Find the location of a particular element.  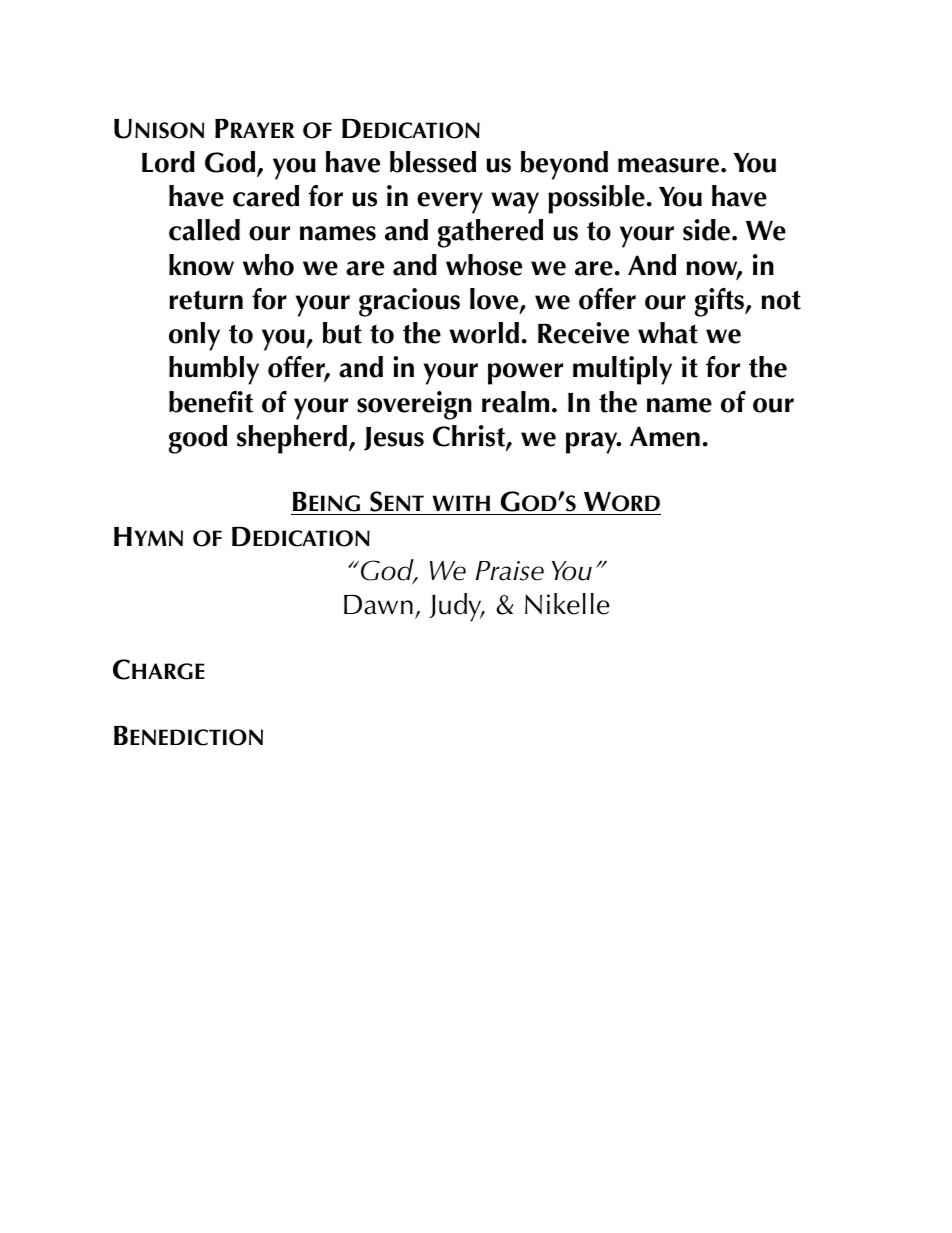

measure is located at coordinates (668, 165).
